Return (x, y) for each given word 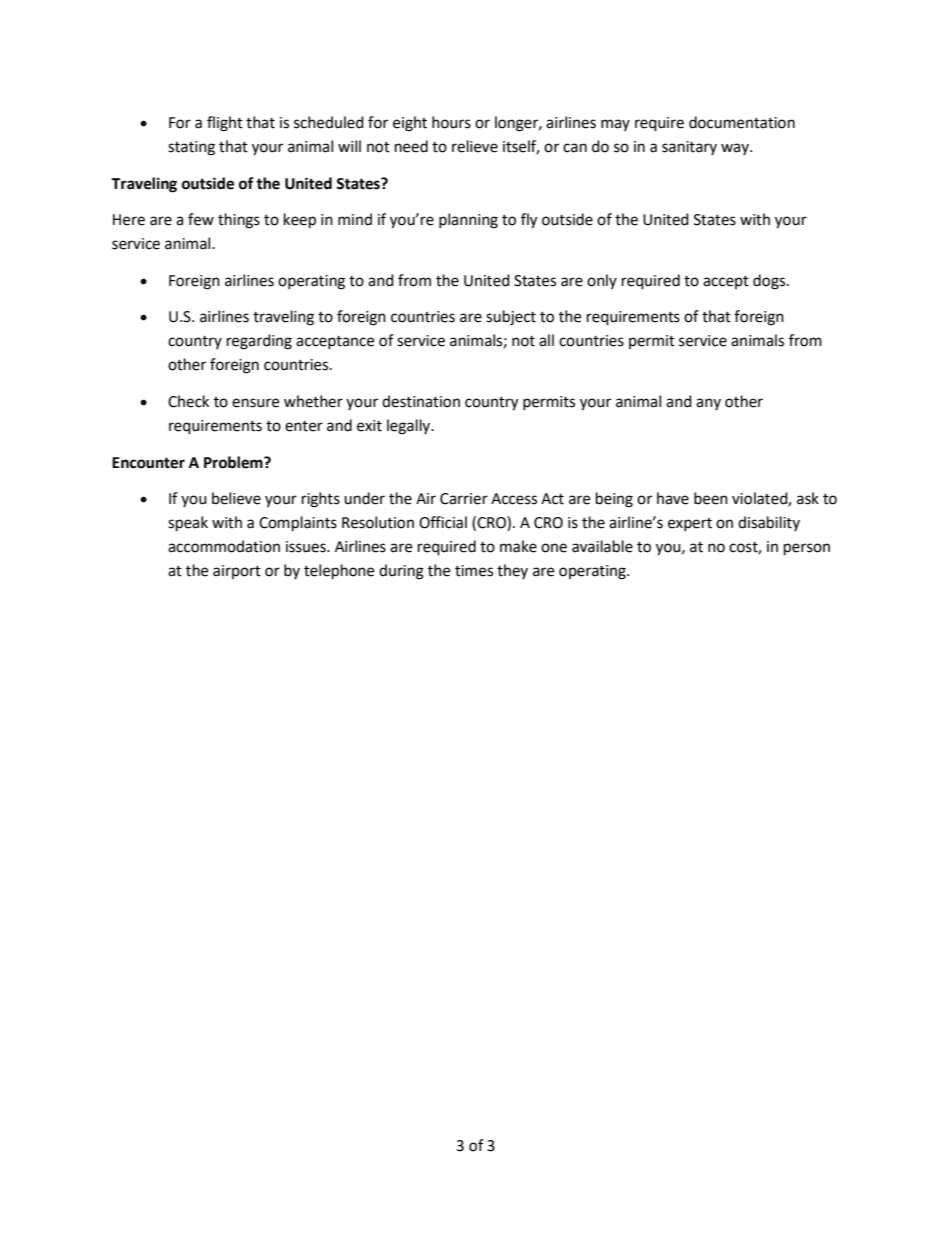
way (736, 149)
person (807, 549)
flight (225, 124)
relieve (475, 146)
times (474, 571)
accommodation (224, 546)
